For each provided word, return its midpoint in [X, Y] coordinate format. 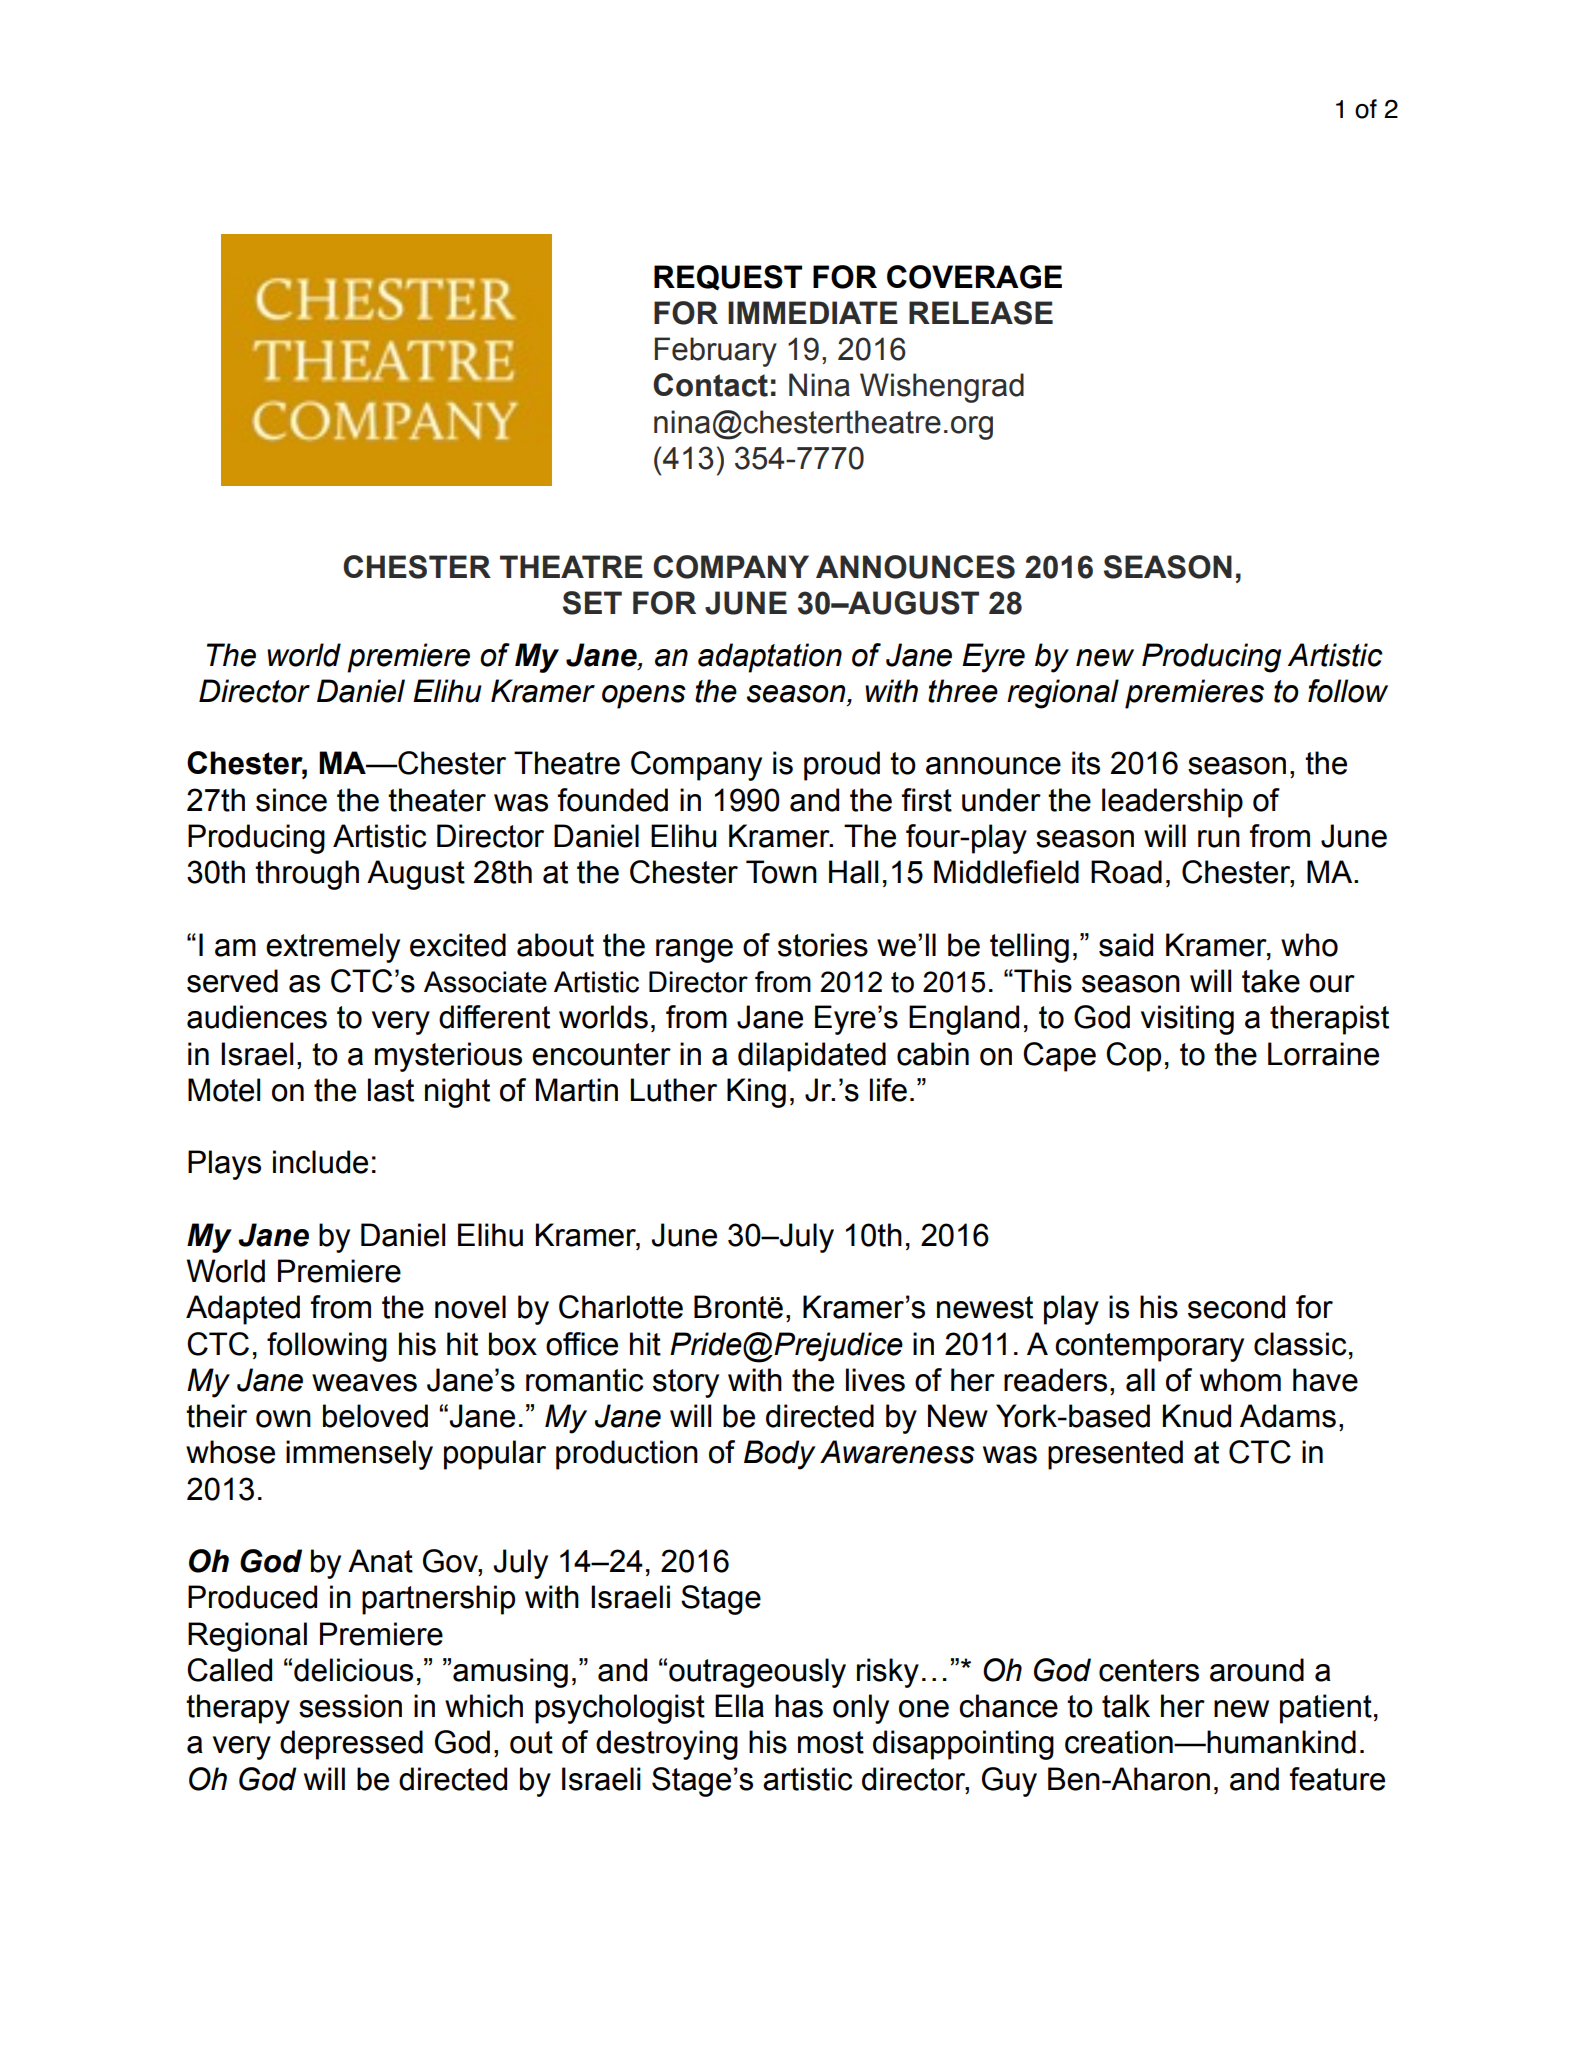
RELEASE [981, 313]
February [716, 352]
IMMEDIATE [813, 312]
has [799, 1706]
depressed [351, 1745]
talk [1126, 1706]
